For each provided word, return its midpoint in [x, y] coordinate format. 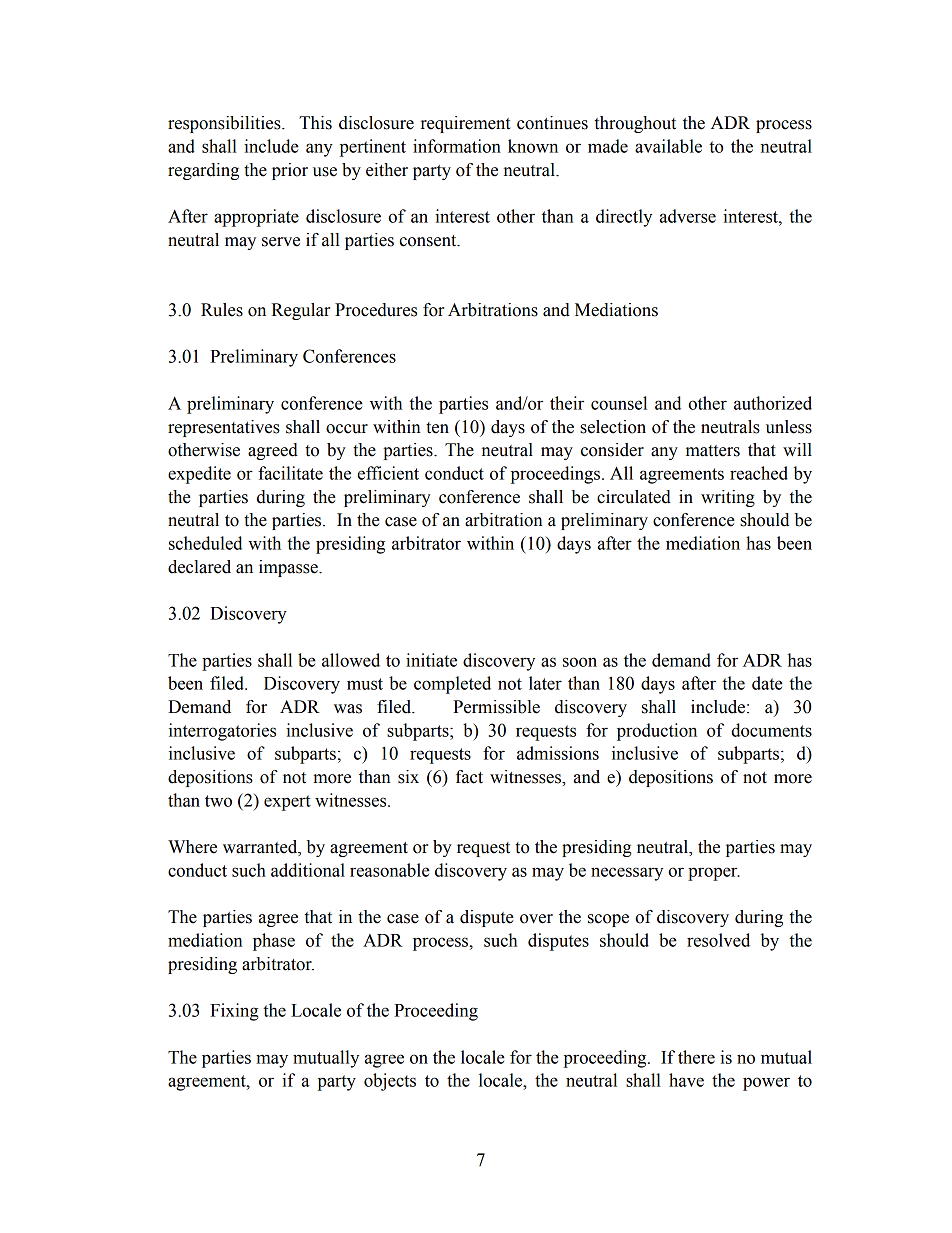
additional [308, 870]
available [668, 146]
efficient [388, 473]
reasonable [390, 870]
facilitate [290, 473]
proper [714, 874]
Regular [301, 311]
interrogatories [222, 732]
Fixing [234, 1012]
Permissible [496, 707]
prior [290, 171]
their [567, 403]
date [767, 683]
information [457, 146]
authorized [773, 403]
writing [728, 498]
